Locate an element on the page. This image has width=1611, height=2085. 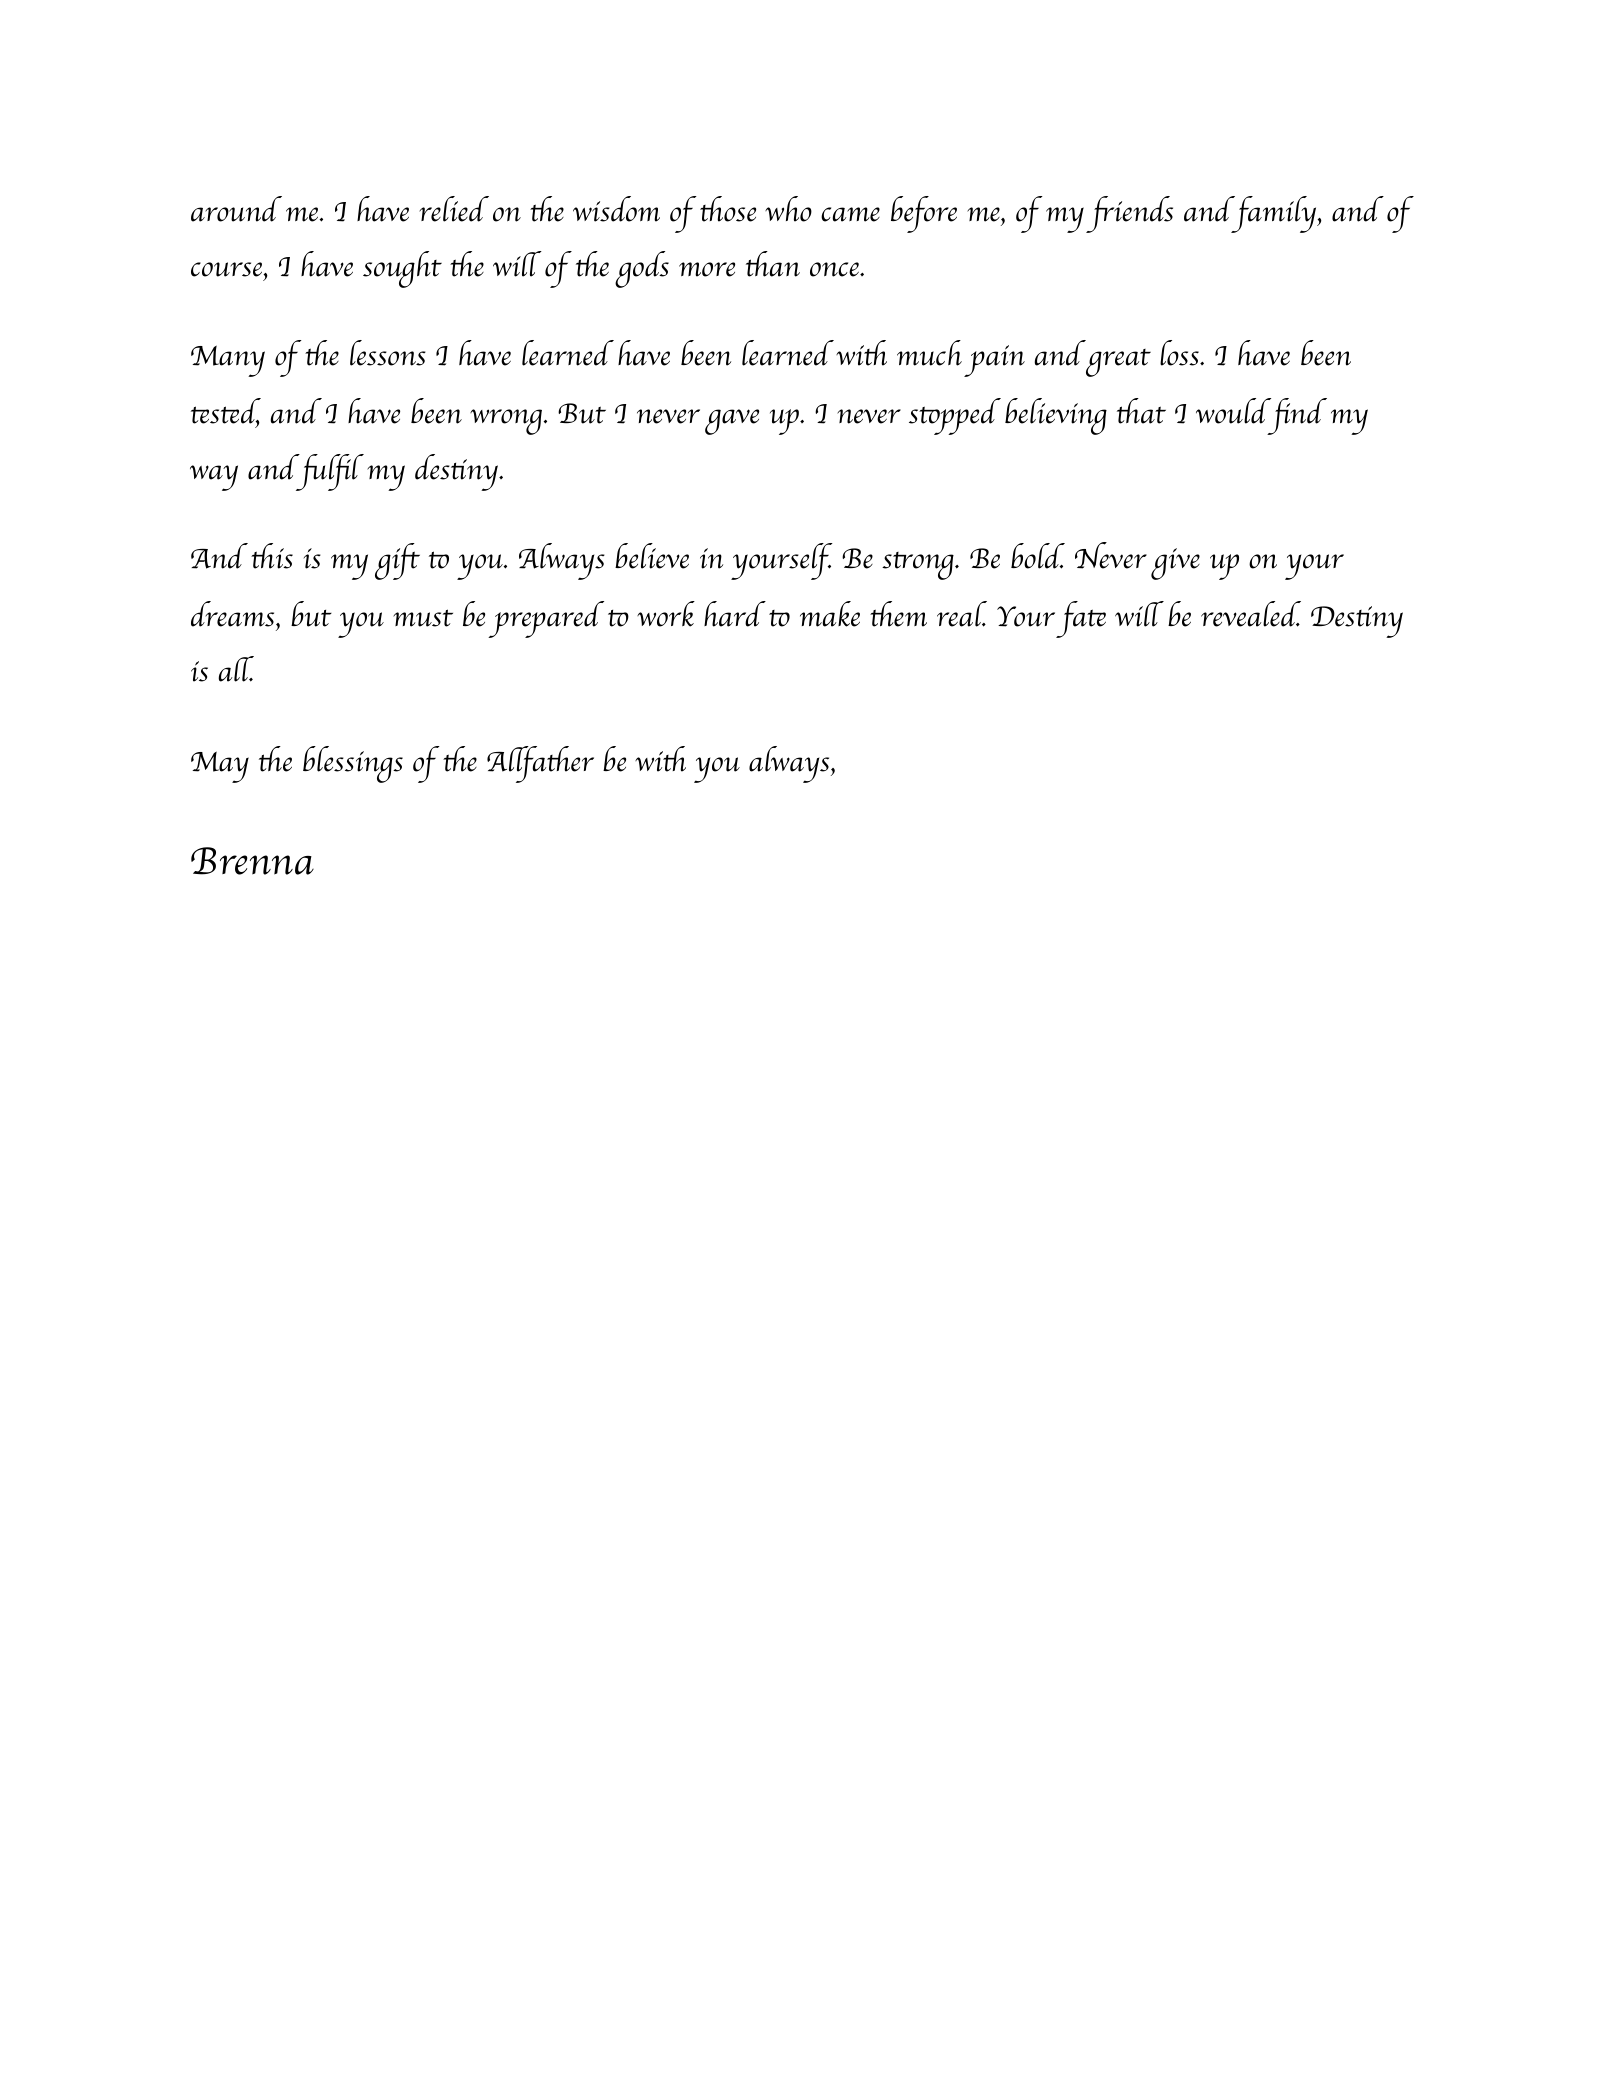
must is located at coordinates (423, 618).
